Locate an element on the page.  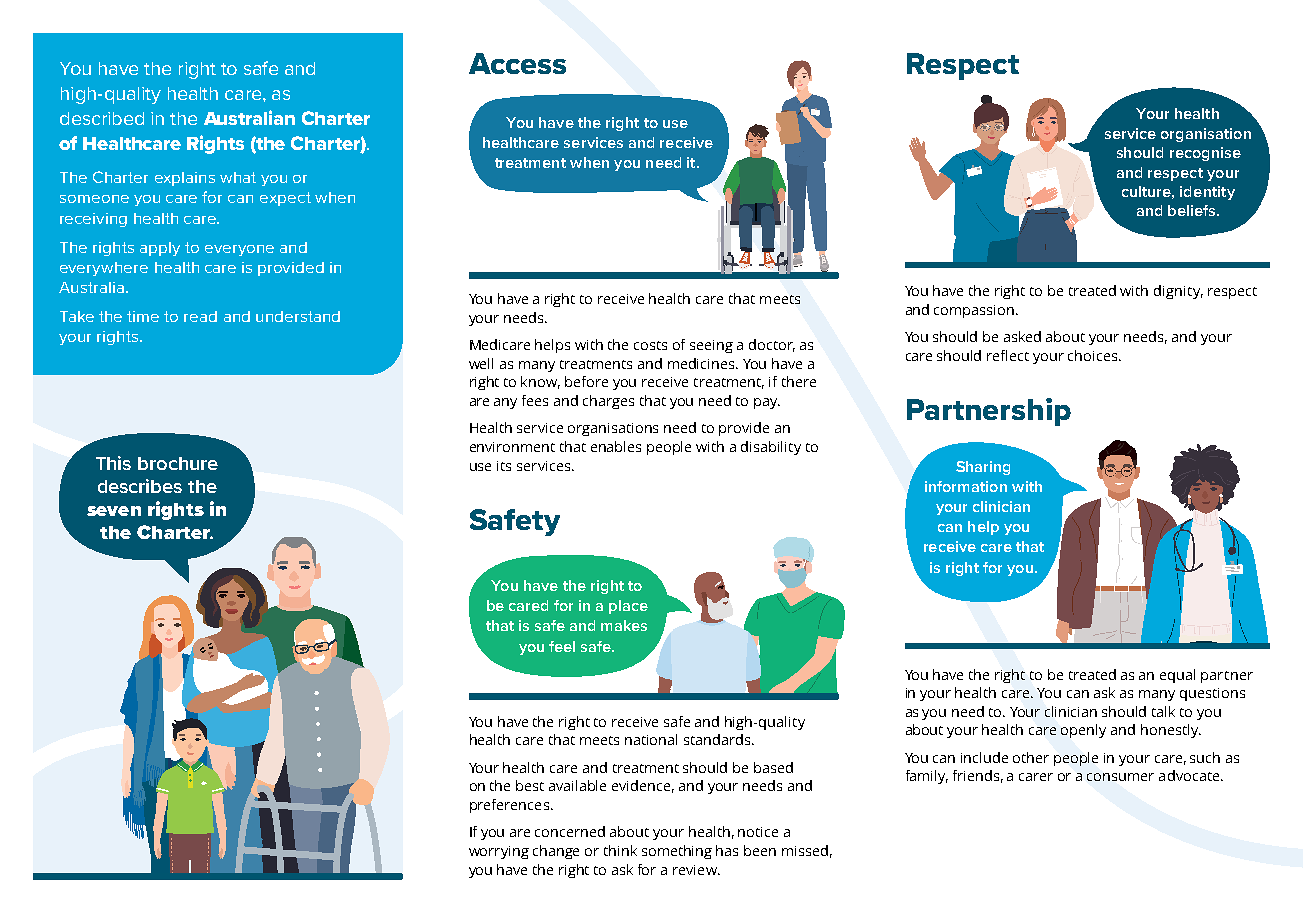
recognise is located at coordinates (1205, 154).
